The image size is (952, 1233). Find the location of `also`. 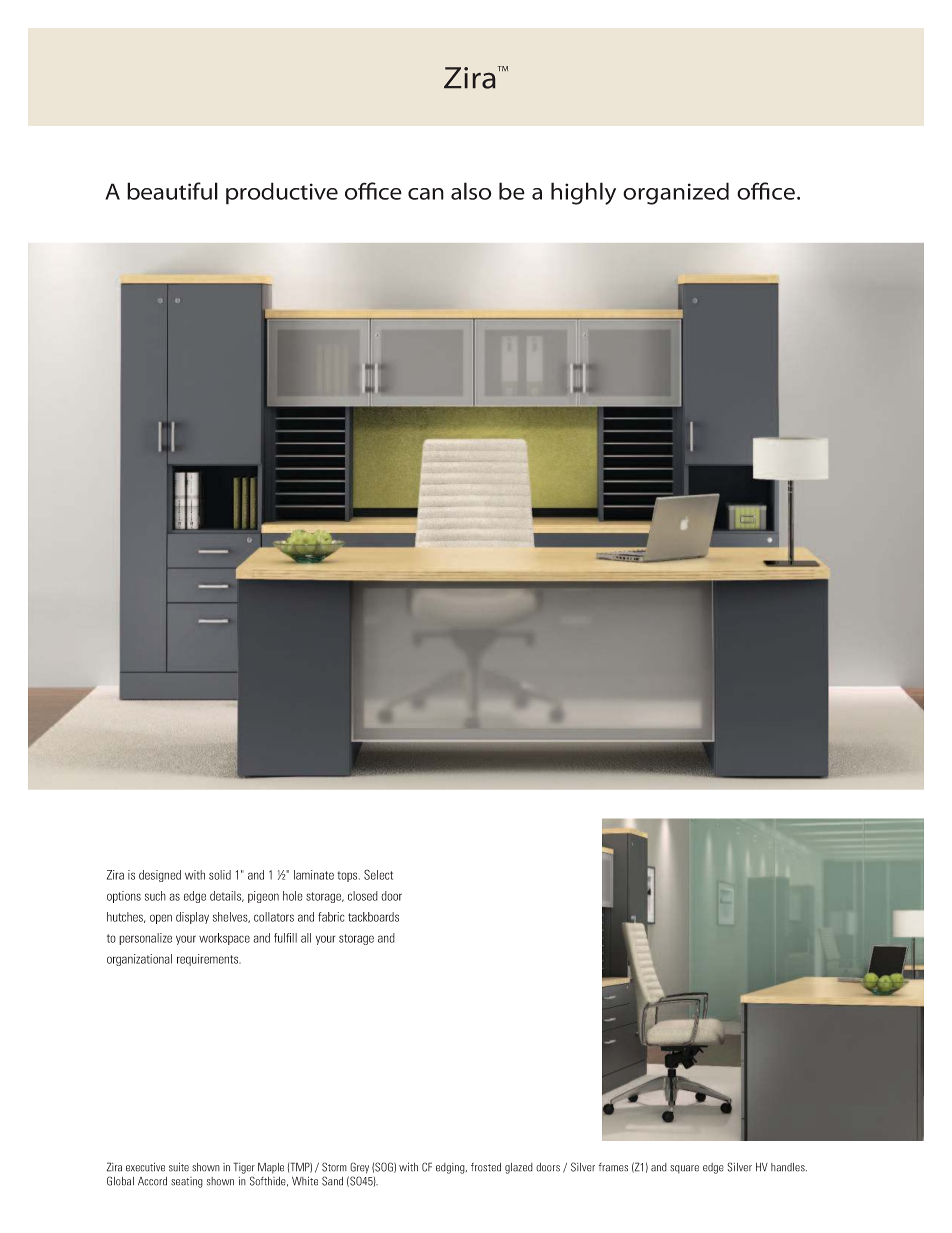

also is located at coordinates (471, 191).
